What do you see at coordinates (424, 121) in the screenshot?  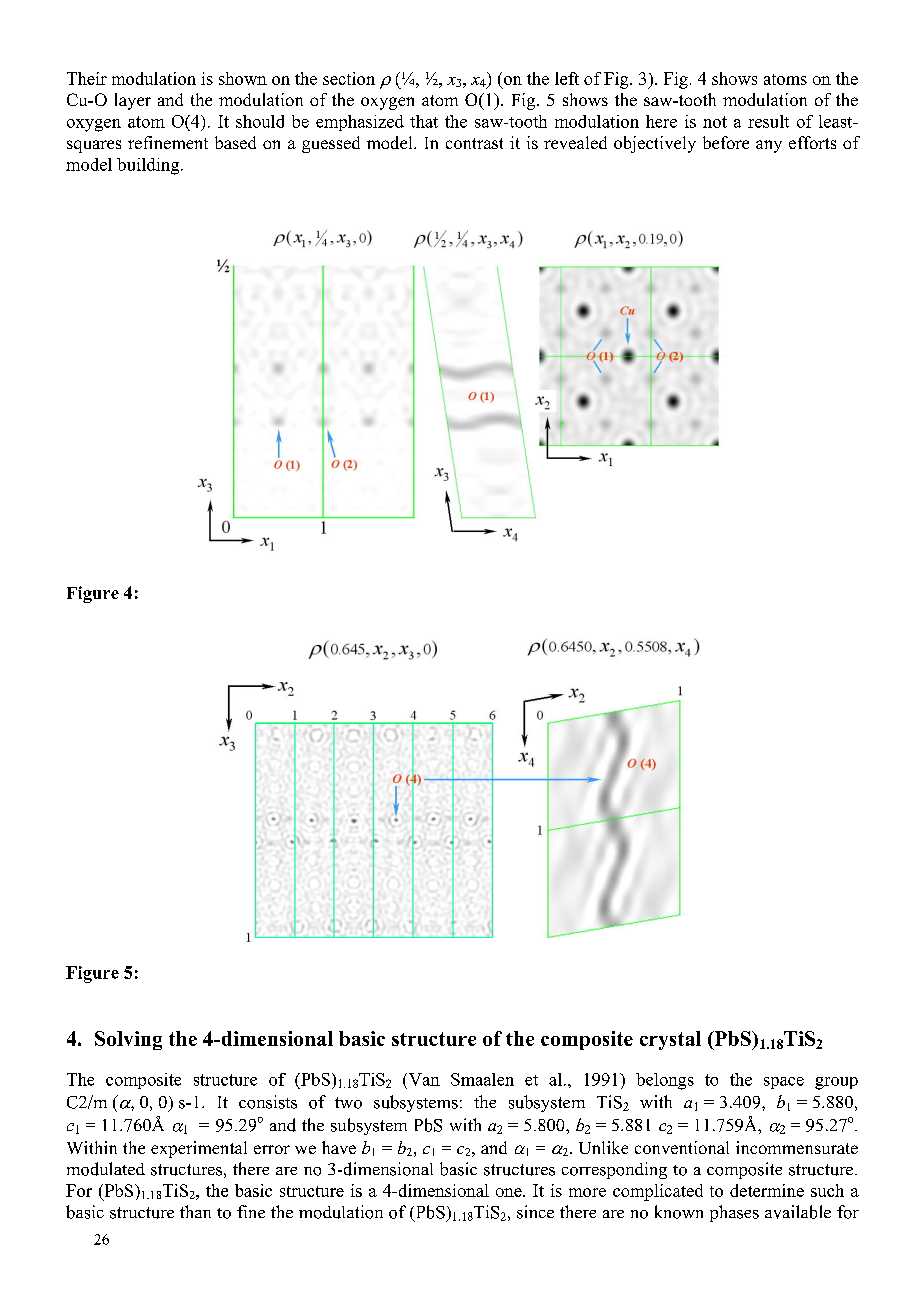 I see `that` at bounding box center [424, 121].
